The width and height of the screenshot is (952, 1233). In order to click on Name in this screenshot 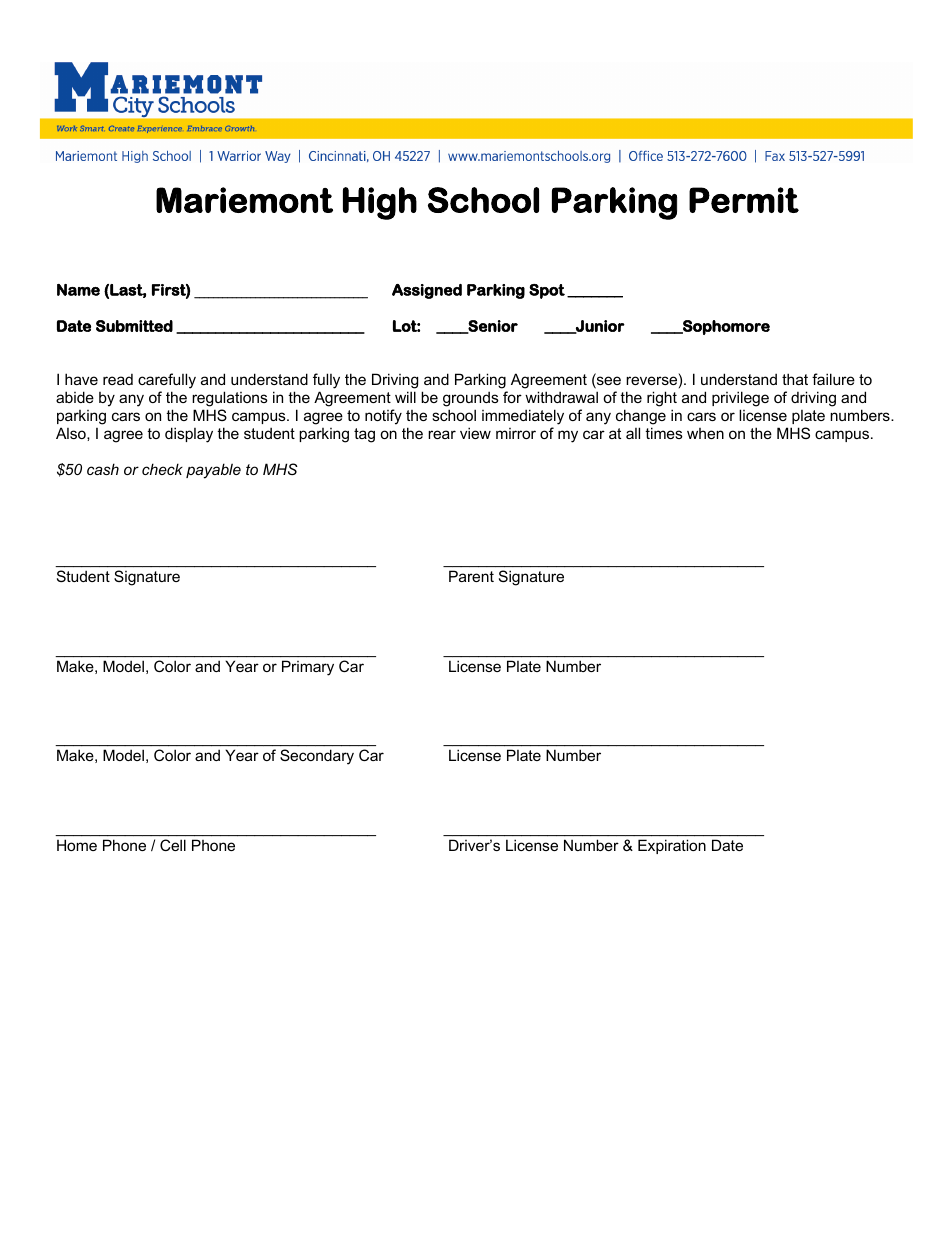, I will do `click(78, 290)`.
